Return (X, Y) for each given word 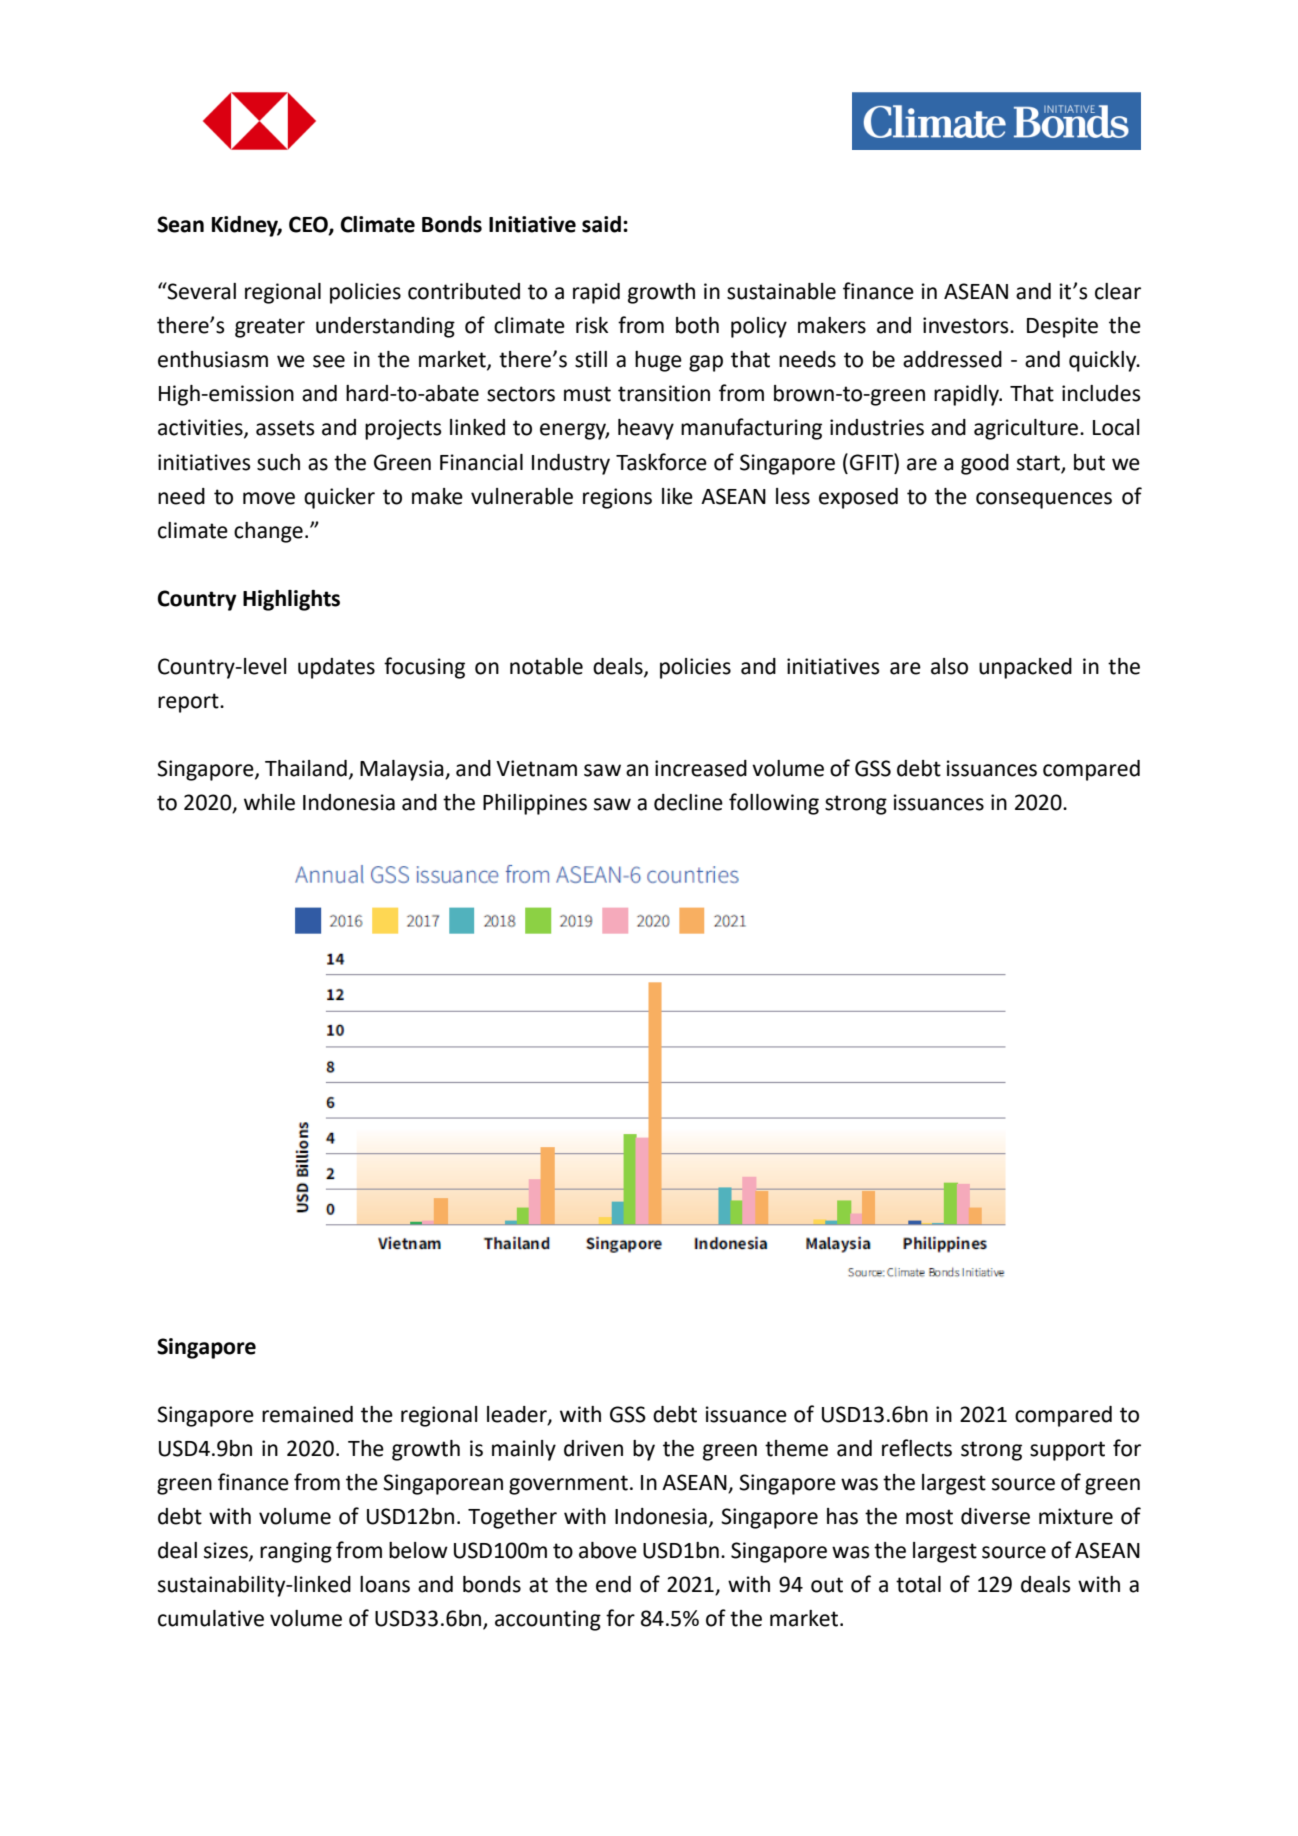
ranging (296, 1552)
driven (593, 1448)
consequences (1044, 500)
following (774, 804)
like (677, 496)
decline (688, 802)
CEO (309, 225)
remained (307, 1414)
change (268, 532)
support (1067, 1451)
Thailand (306, 768)
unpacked (1025, 668)
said (601, 224)
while (269, 802)
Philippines (535, 804)
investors (967, 325)
